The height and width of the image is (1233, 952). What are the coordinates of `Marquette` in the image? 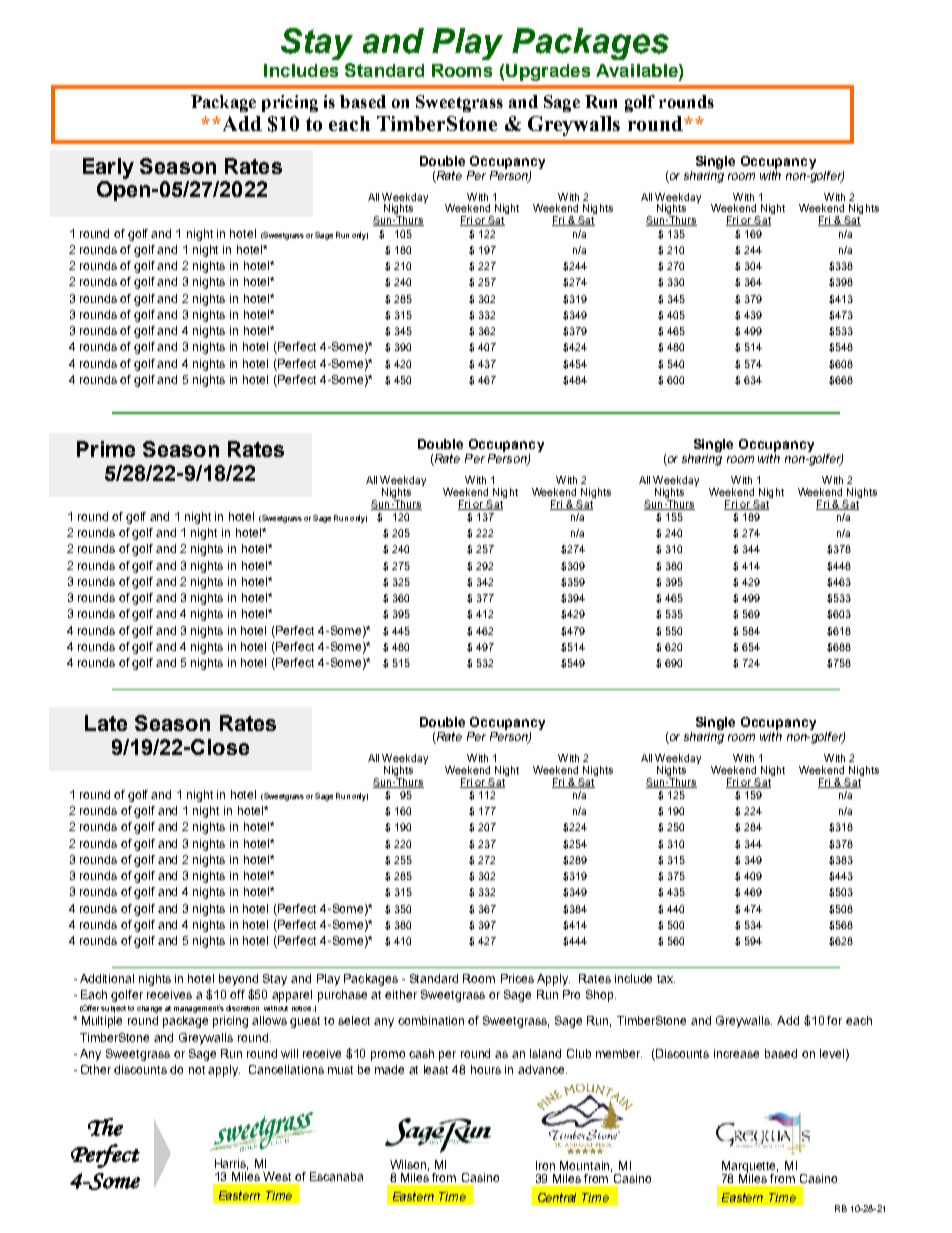 It's located at (750, 1168).
